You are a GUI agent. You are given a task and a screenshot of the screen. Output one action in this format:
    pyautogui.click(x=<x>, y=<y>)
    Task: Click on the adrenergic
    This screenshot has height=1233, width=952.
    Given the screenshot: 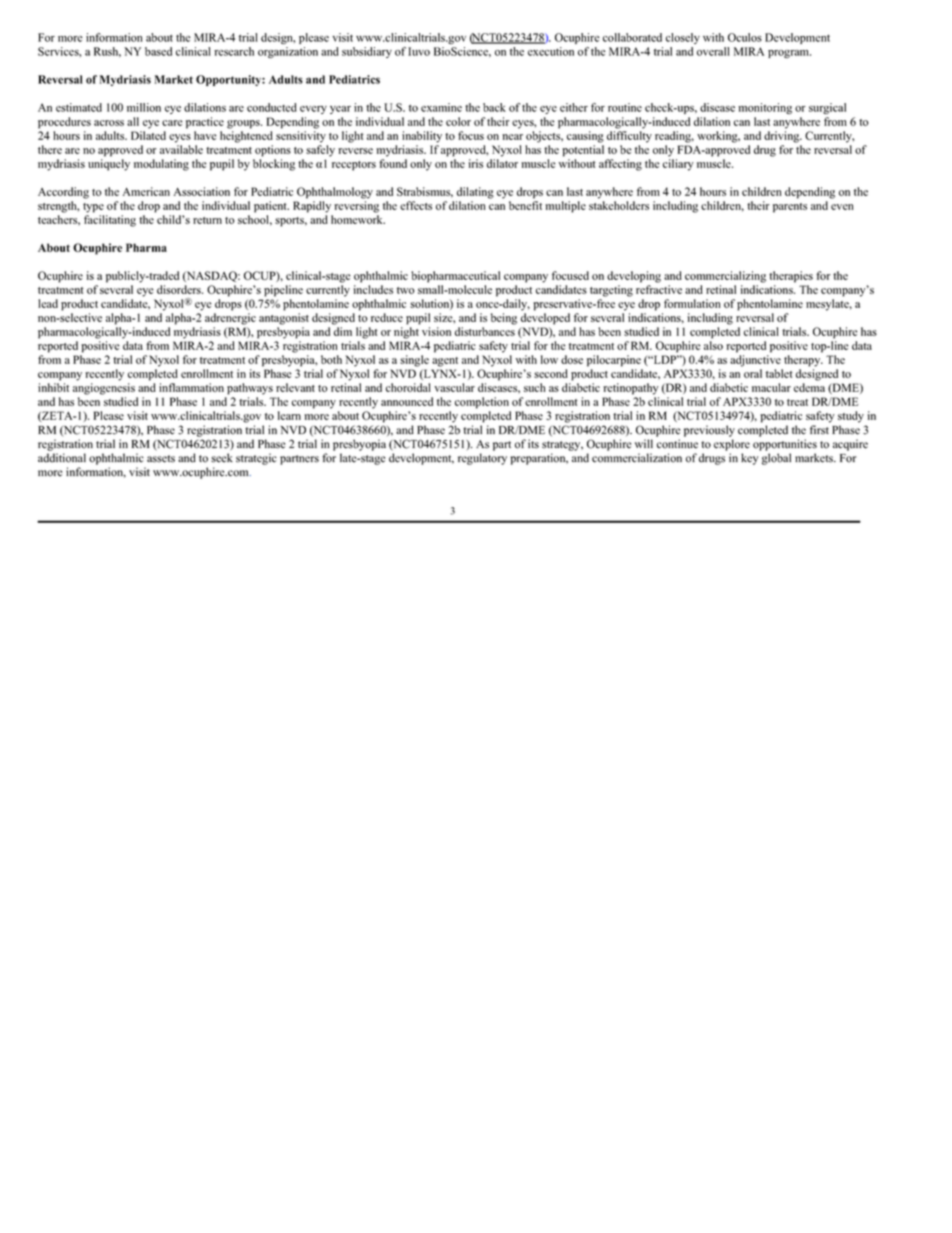 What is the action you would take?
    pyautogui.click(x=230, y=319)
